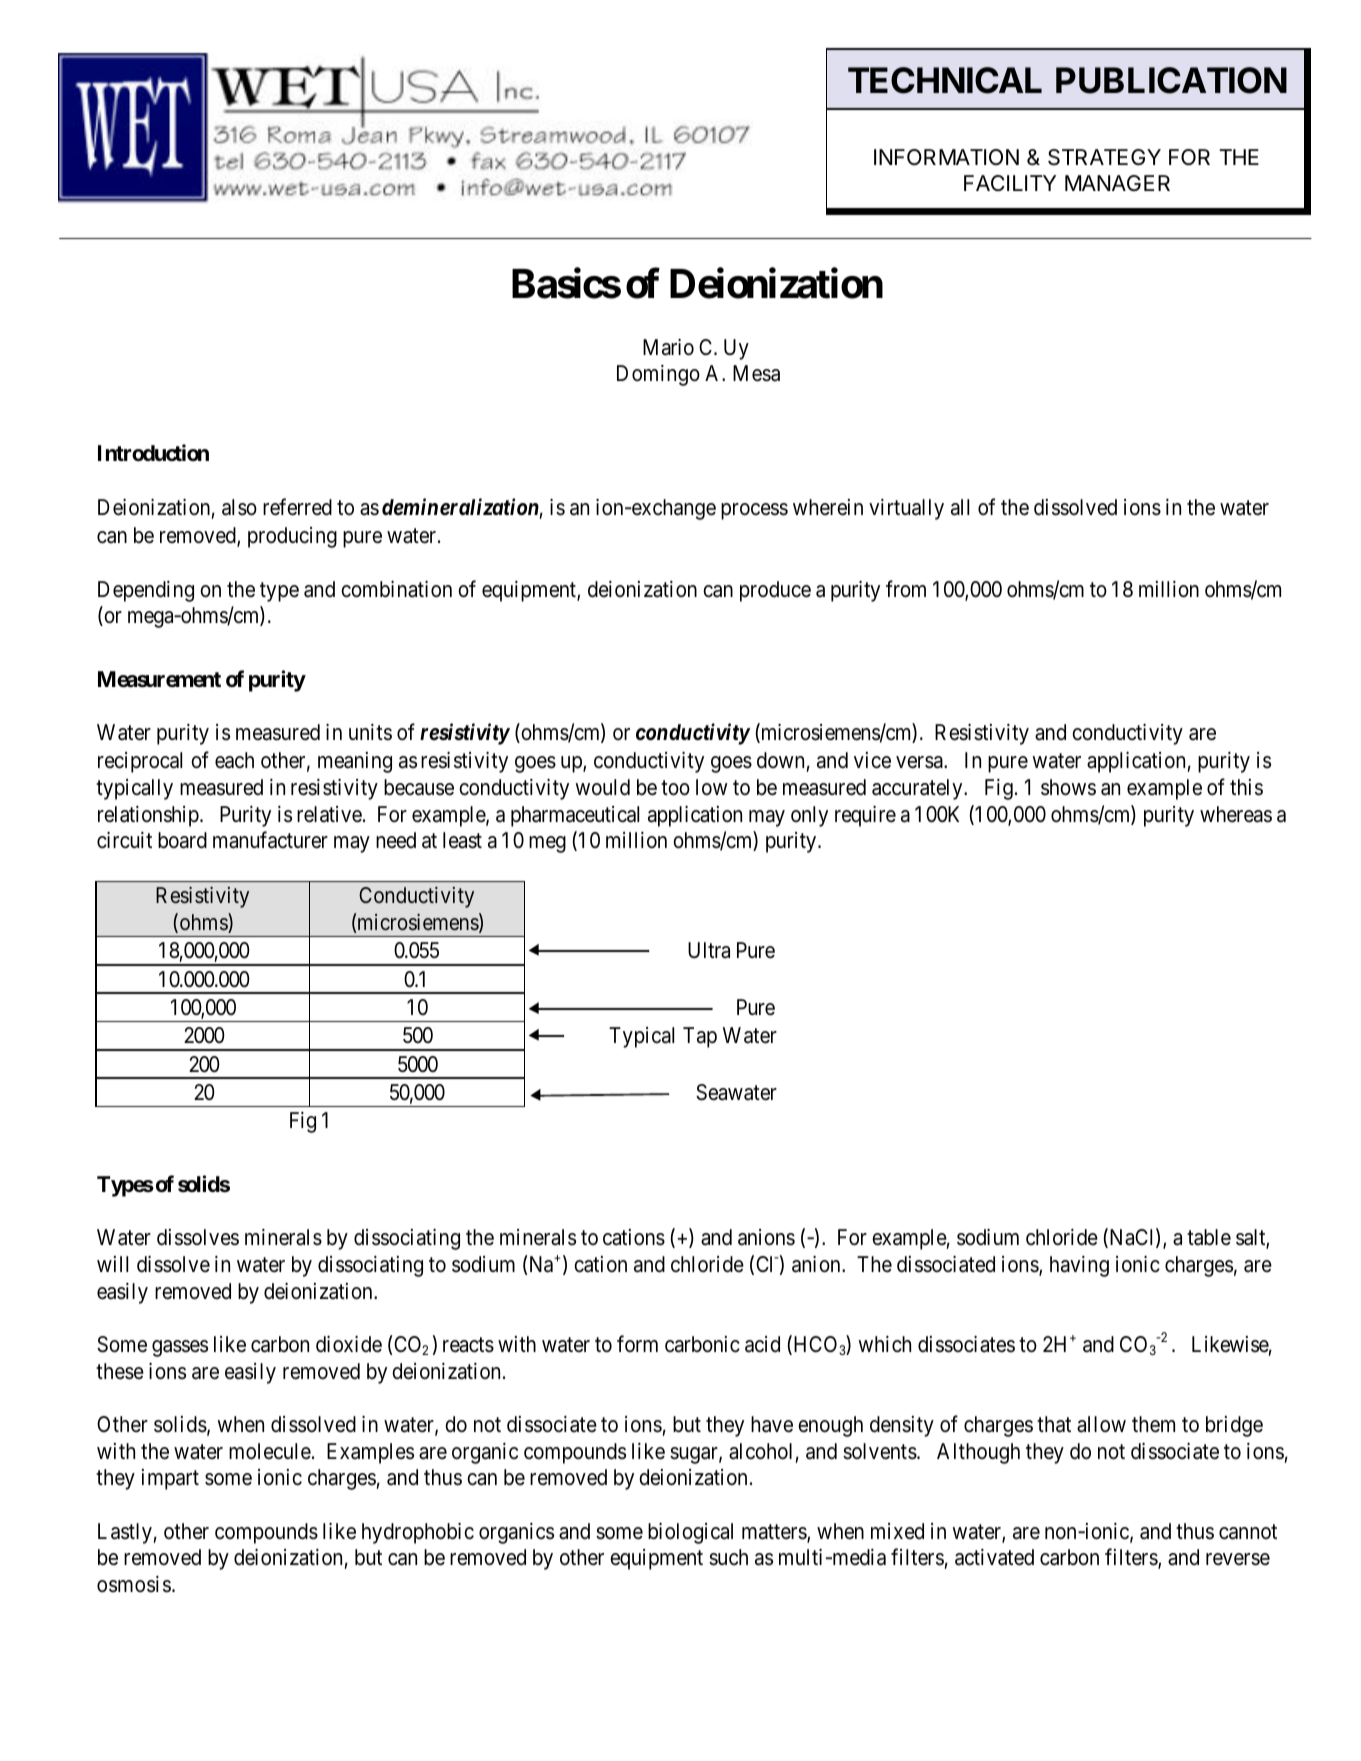 The height and width of the image is (1761, 1361). What do you see at coordinates (153, 452) in the image?
I see `Introduction` at bounding box center [153, 452].
